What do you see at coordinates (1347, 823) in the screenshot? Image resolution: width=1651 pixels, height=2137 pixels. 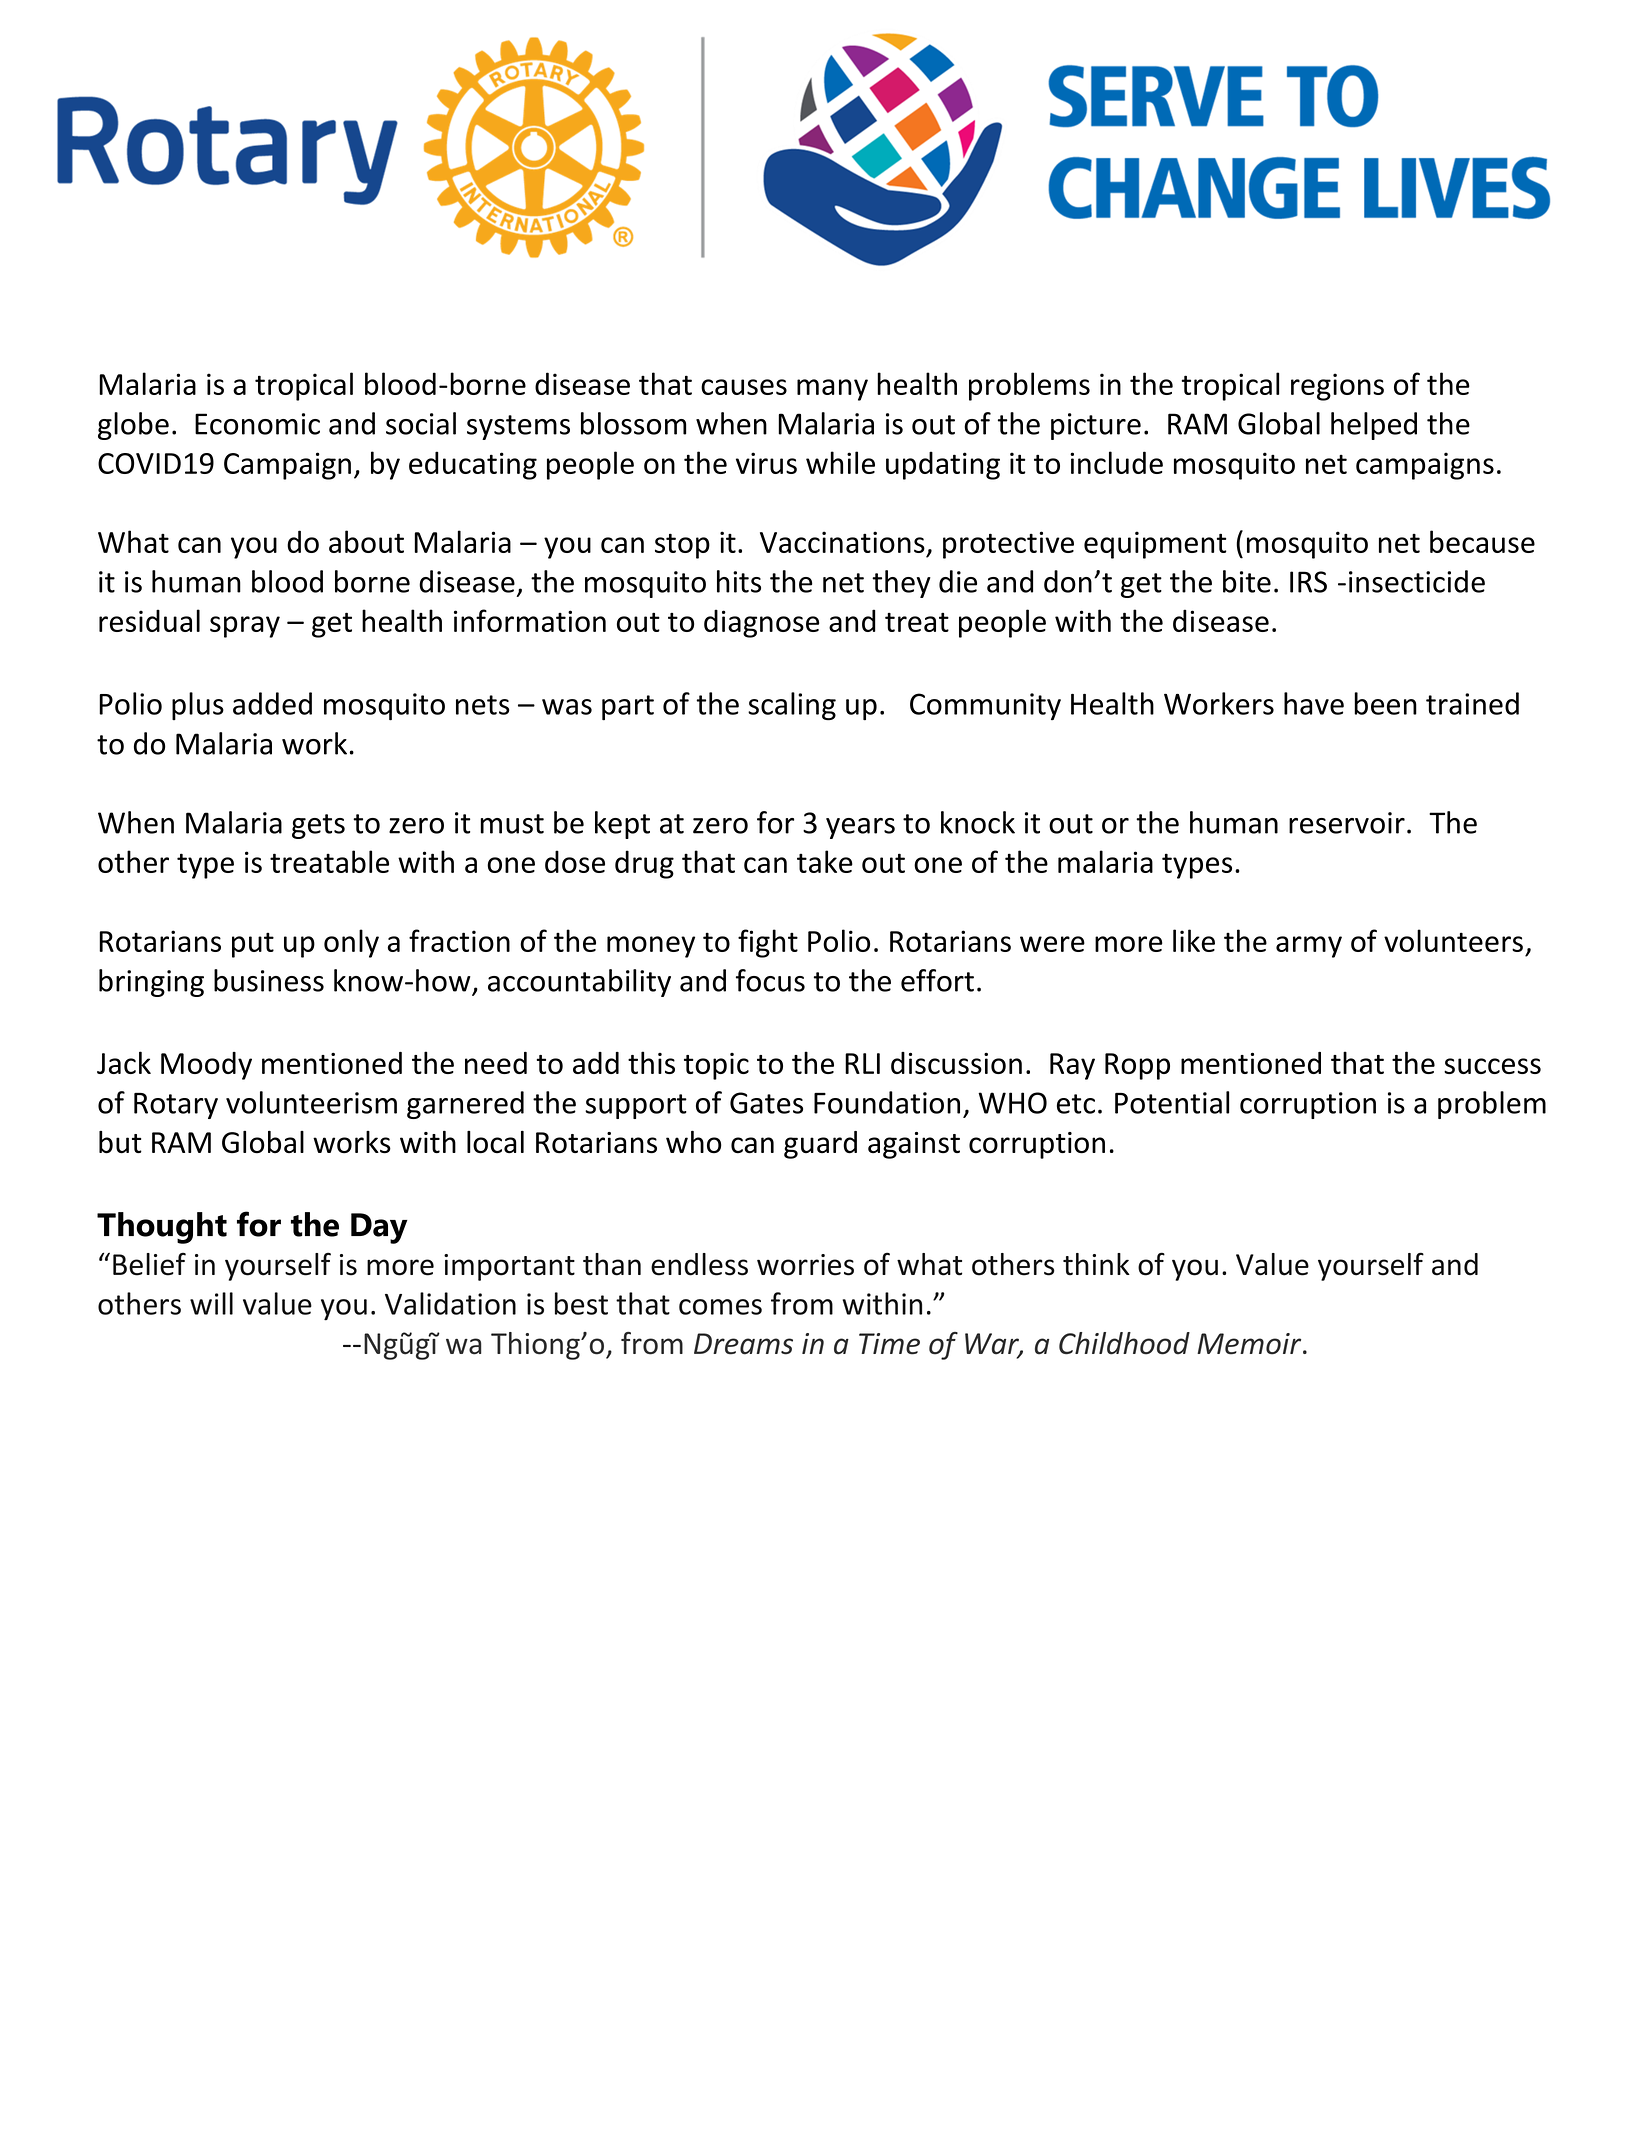 I see `reservoir` at bounding box center [1347, 823].
